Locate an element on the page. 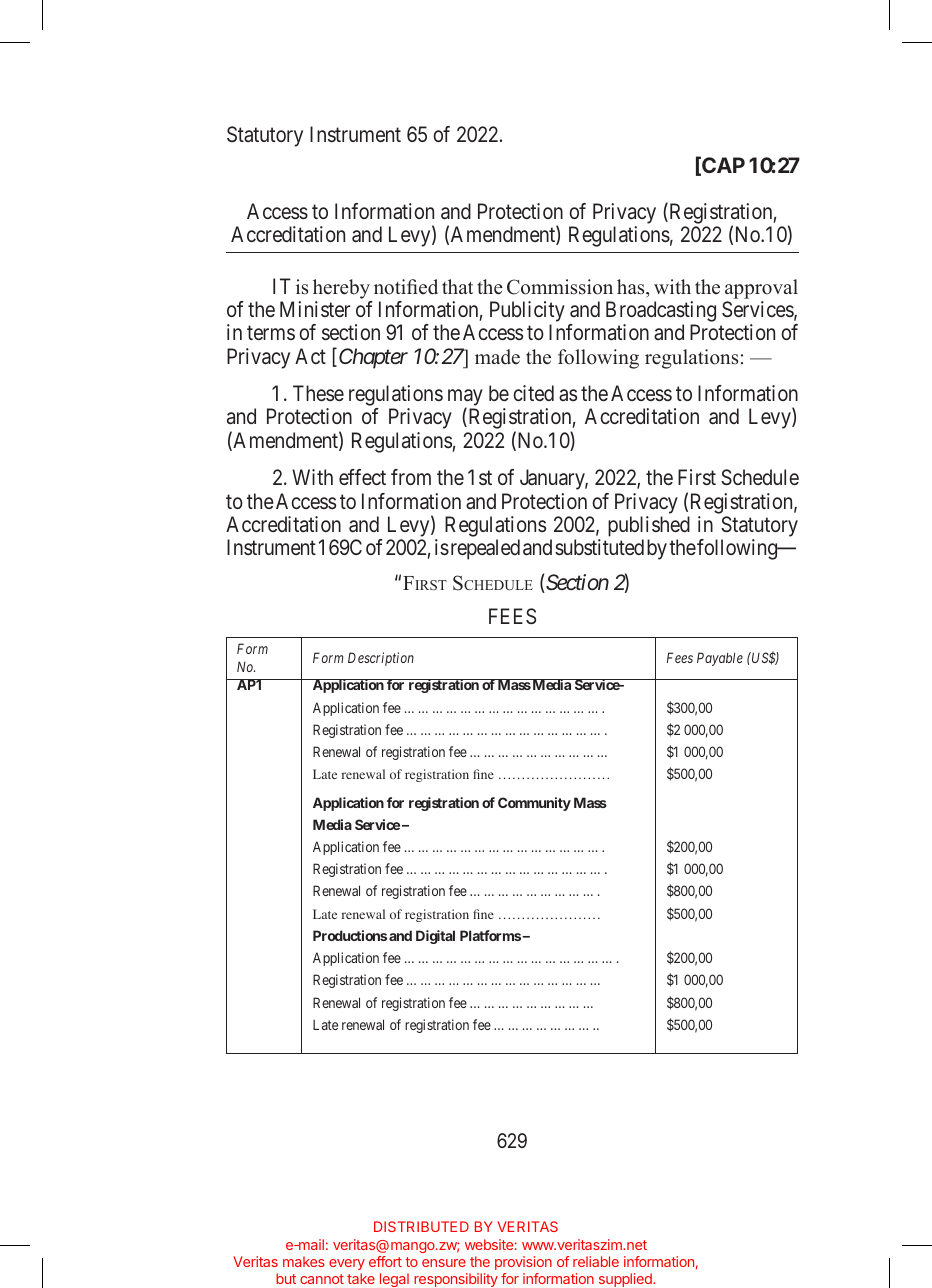 The width and height of the document is (932, 1288). provision is located at coordinates (523, 1263).
